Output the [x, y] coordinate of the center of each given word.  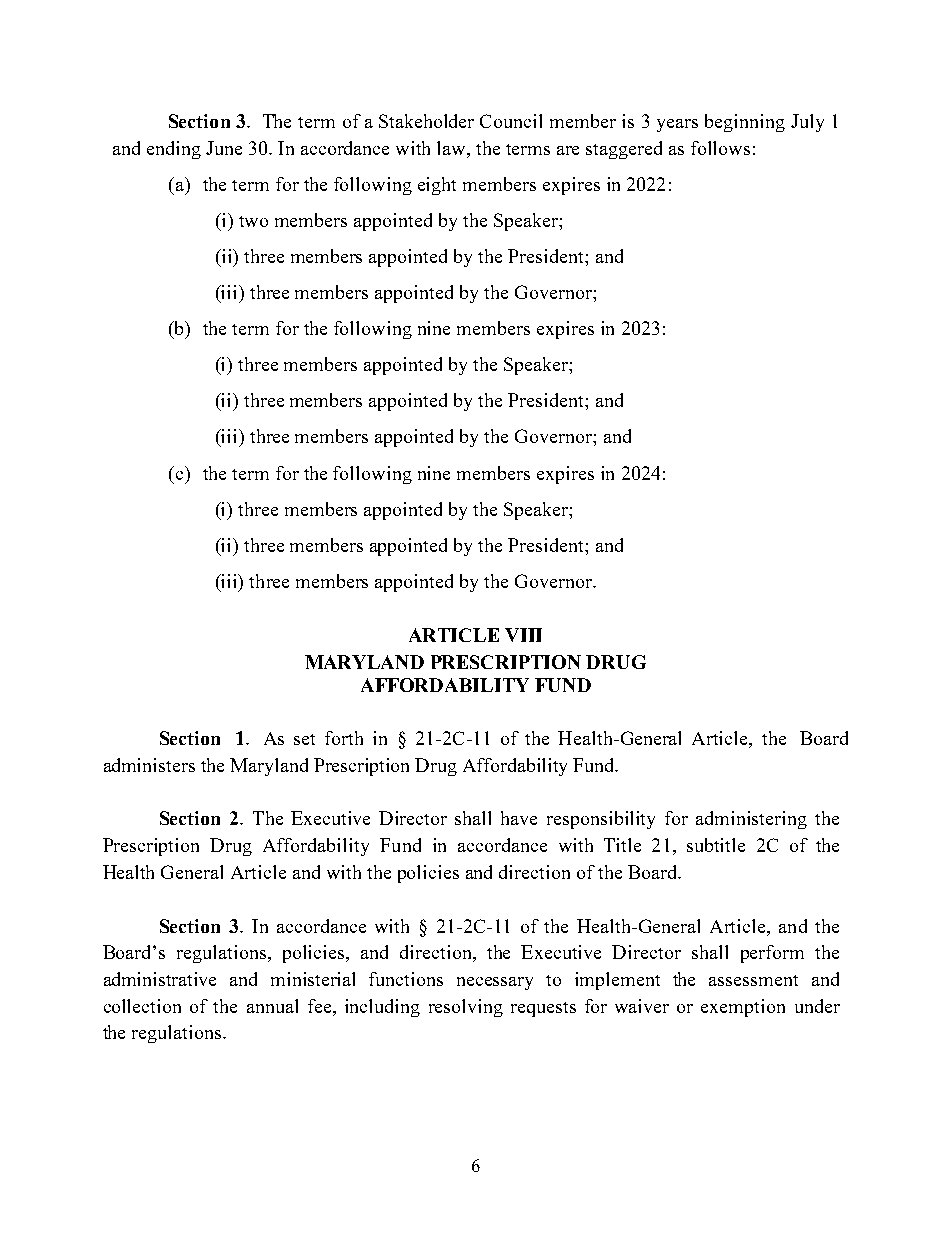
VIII [523, 635]
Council [511, 121]
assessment [753, 980]
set [304, 739]
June [224, 148]
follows [720, 148]
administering [751, 820]
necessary [495, 983]
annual [272, 1006]
